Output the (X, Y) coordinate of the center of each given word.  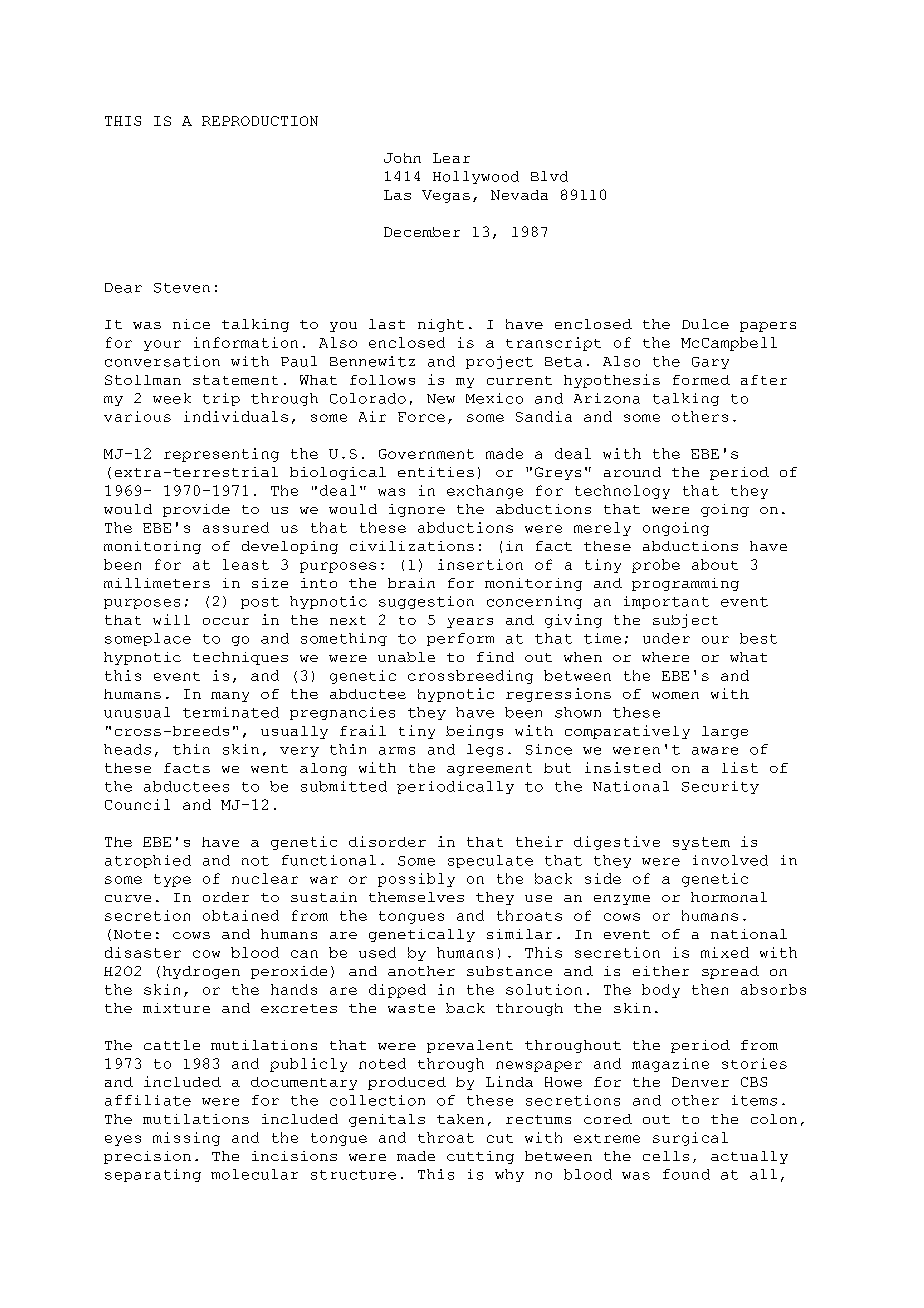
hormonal (729, 897)
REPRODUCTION (260, 121)
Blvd (549, 176)
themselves (416, 897)
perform (460, 639)
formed (701, 380)
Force (421, 417)
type (172, 880)
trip (221, 399)
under (666, 638)
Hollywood (476, 177)
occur (226, 621)
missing (186, 1139)
